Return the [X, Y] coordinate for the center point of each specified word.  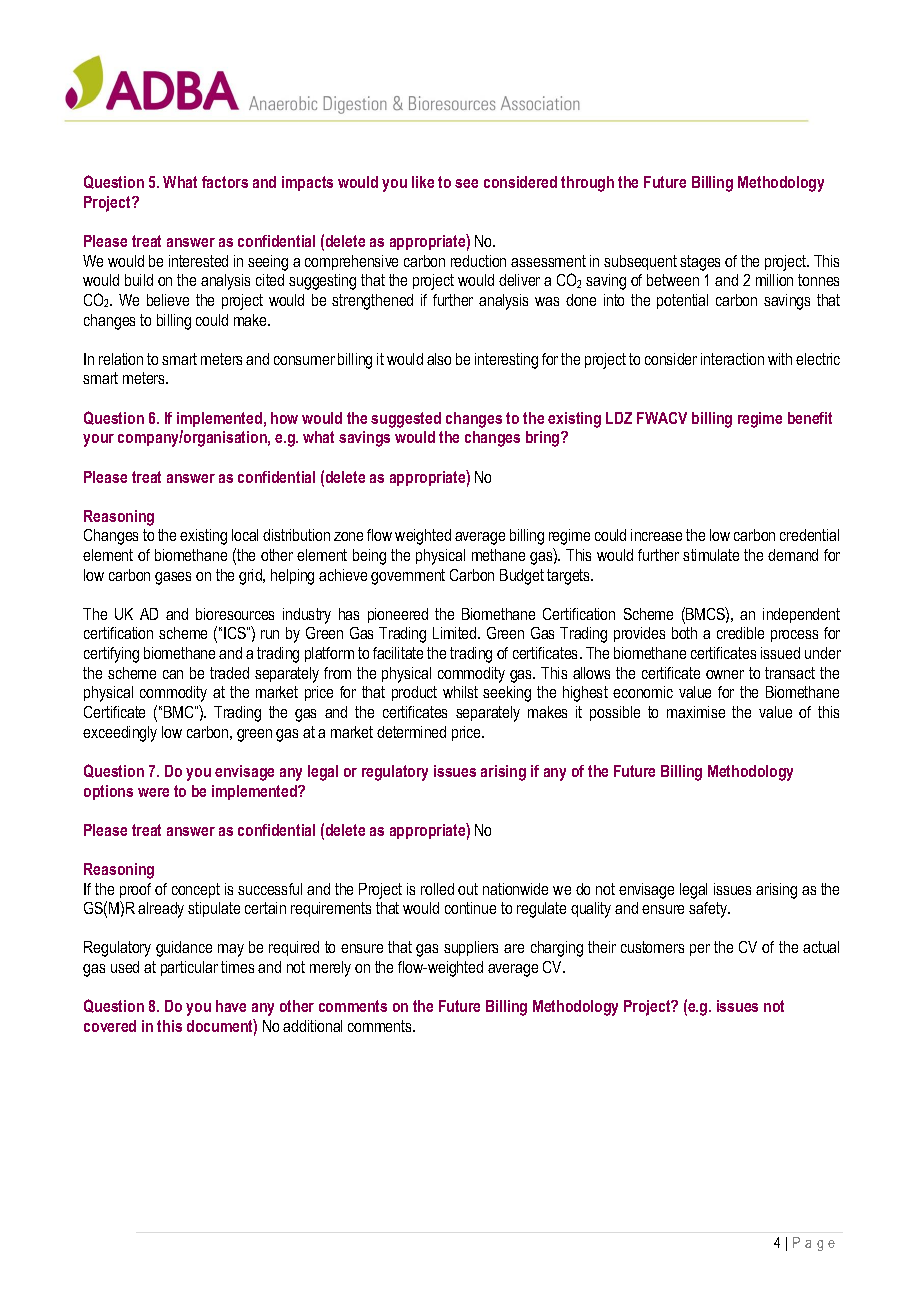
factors [225, 182]
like [423, 182]
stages [700, 263]
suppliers [471, 948]
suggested [406, 420]
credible [740, 633]
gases [173, 578]
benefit [810, 418]
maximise [696, 712]
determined [411, 732]
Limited [456, 633]
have [231, 1006]
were [153, 792]
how [284, 418]
